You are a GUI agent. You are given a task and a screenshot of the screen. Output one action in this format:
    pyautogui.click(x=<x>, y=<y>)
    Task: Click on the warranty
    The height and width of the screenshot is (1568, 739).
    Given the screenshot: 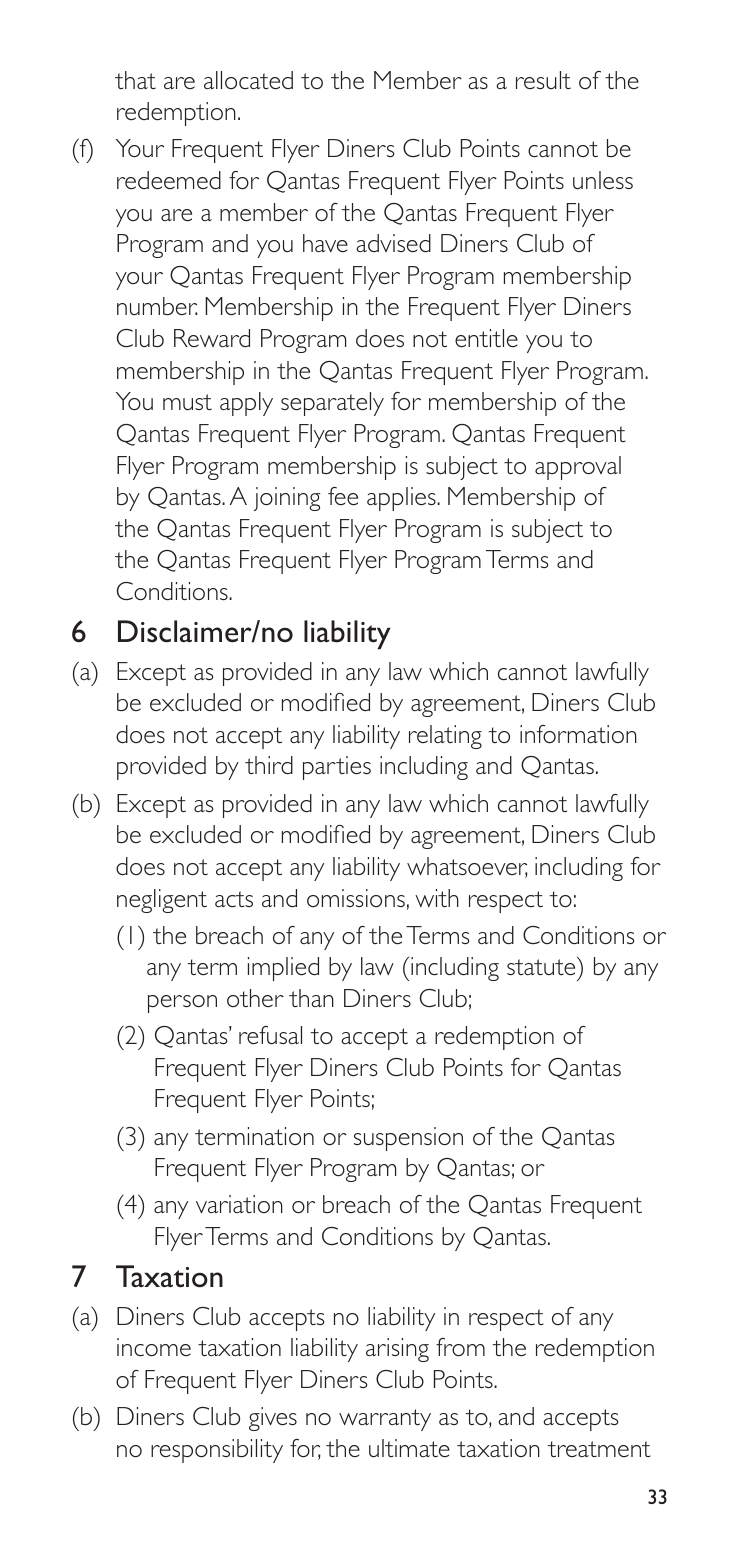 What is the action you would take?
    pyautogui.click(x=385, y=1420)
